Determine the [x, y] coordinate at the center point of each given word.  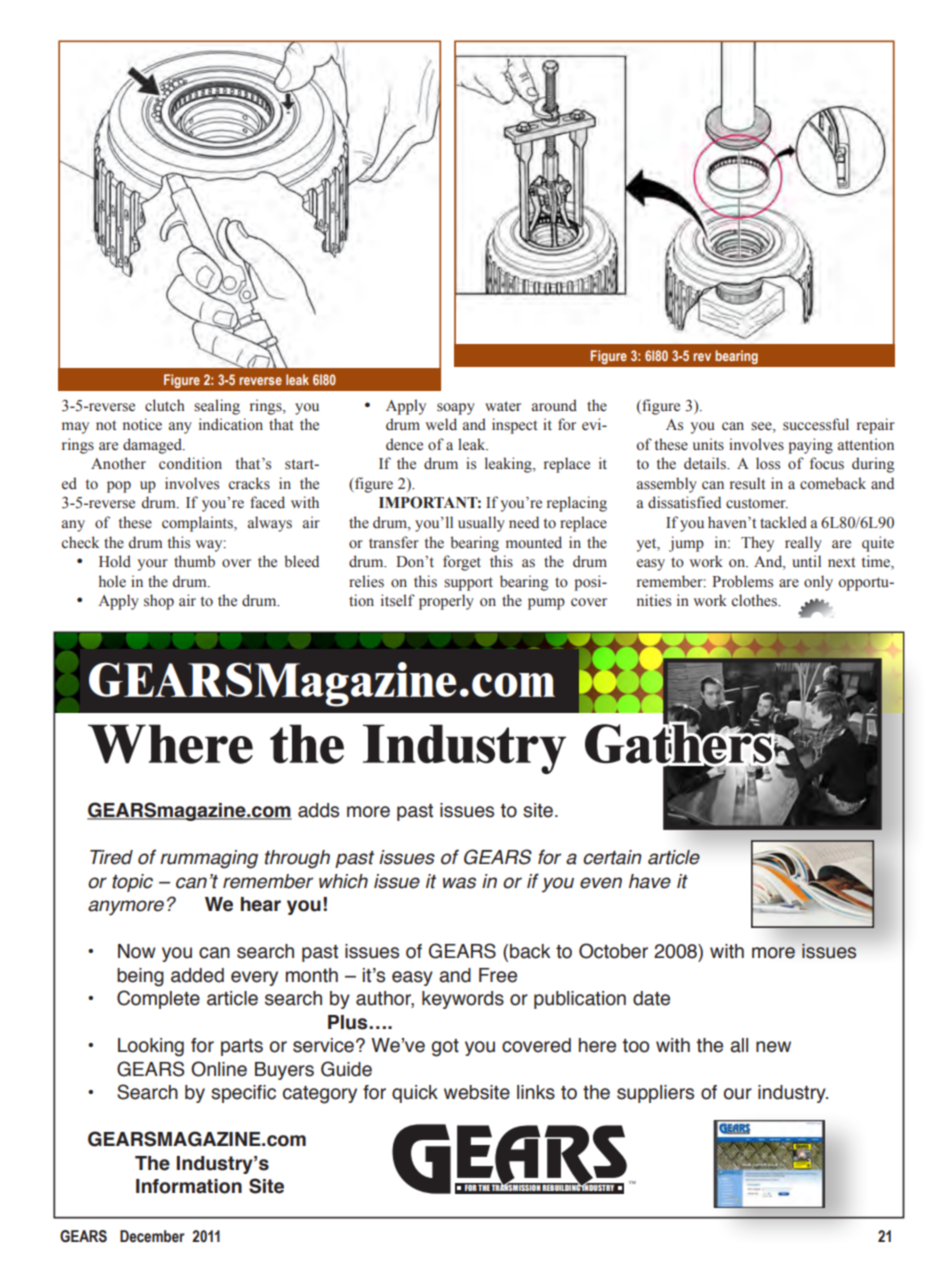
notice [142, 424]
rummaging [209, 859]
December [152, 1236]
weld [441, 424]
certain [612, 857]
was [459, 883]
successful [816, 424]
